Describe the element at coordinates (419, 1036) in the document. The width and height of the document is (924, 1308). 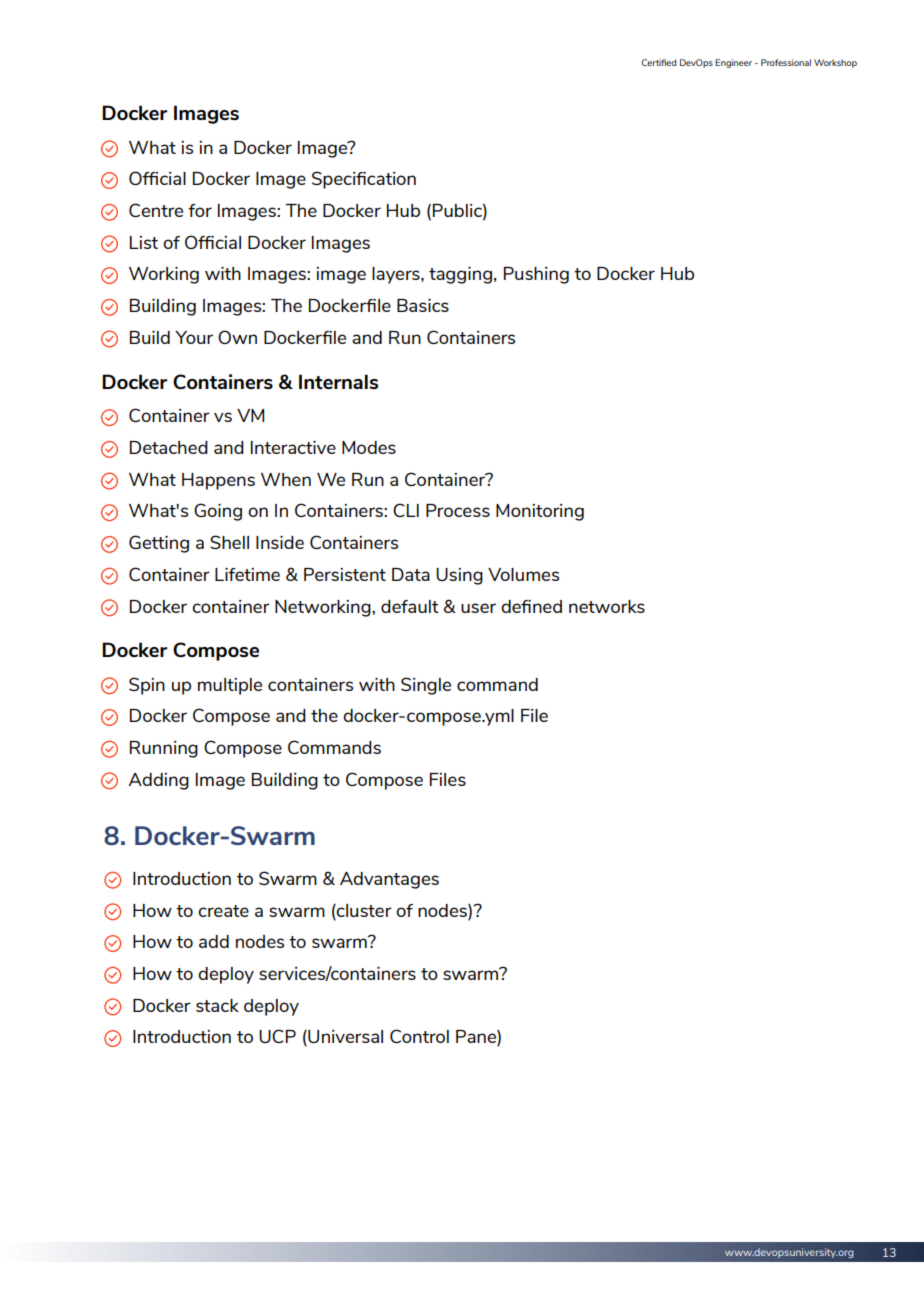
I see `Control` at that location.
